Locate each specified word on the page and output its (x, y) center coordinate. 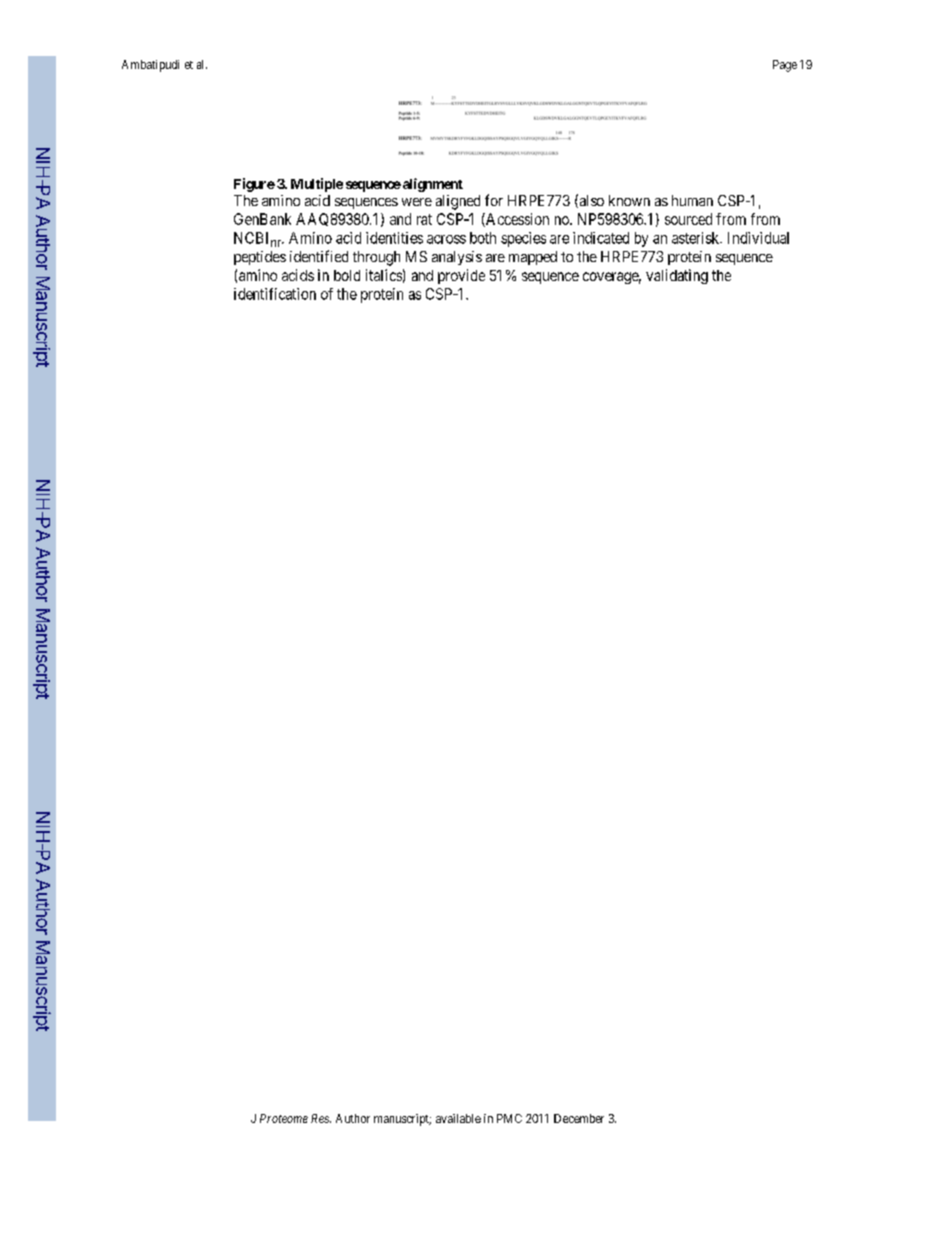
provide (461, 276)
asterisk (696, 238)
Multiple (317, 185)
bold (347, 275)
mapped (533, 258)
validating (677, 276)
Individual (758, 238)
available (458, 1118)
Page (785, 66)
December (579, 1118)
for (494, 200)
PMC (509, 1118)
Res (321, 1118)
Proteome (284, 1118)
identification (275, 294)
